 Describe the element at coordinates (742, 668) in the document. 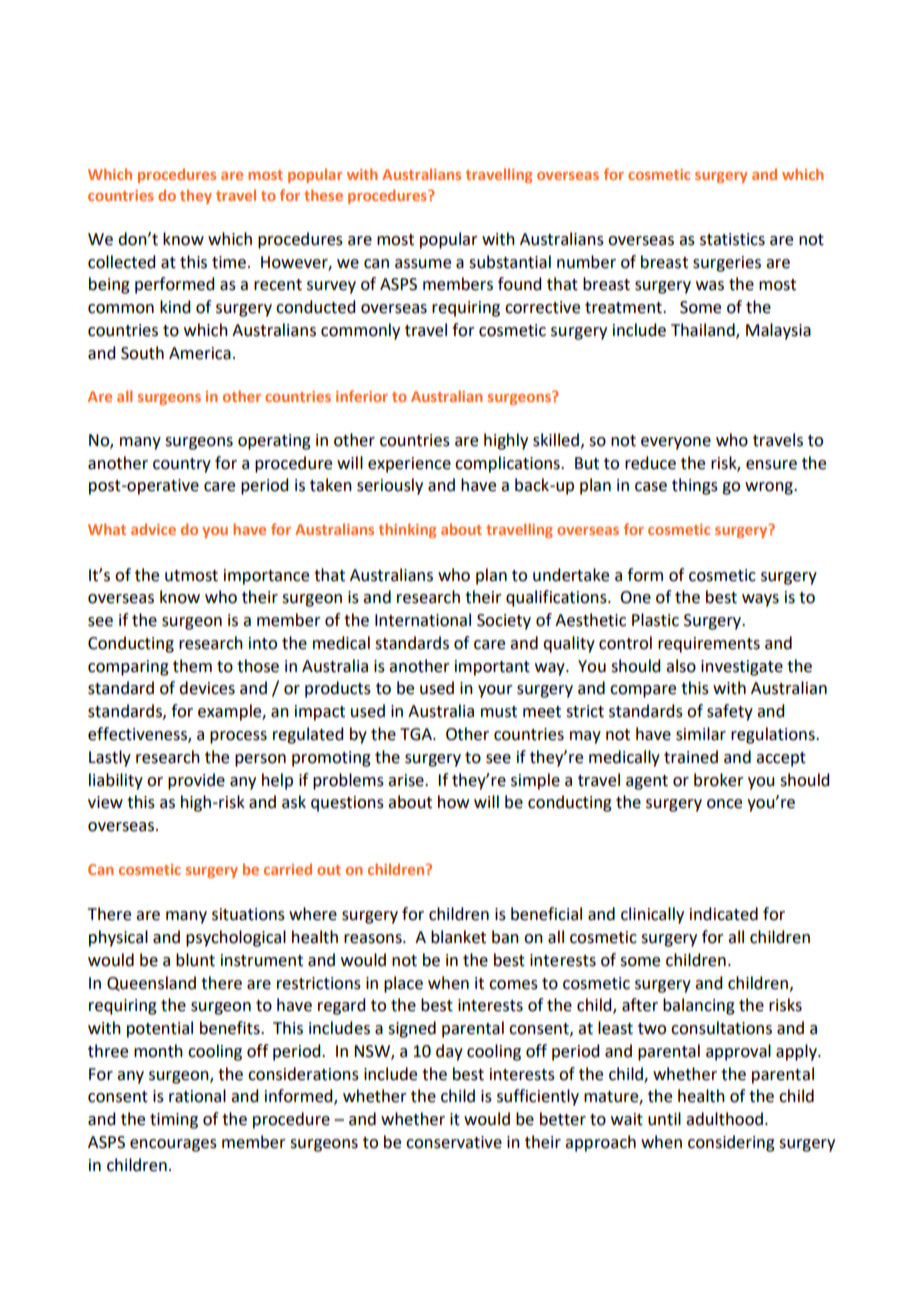

I see `investigate` at that location.
